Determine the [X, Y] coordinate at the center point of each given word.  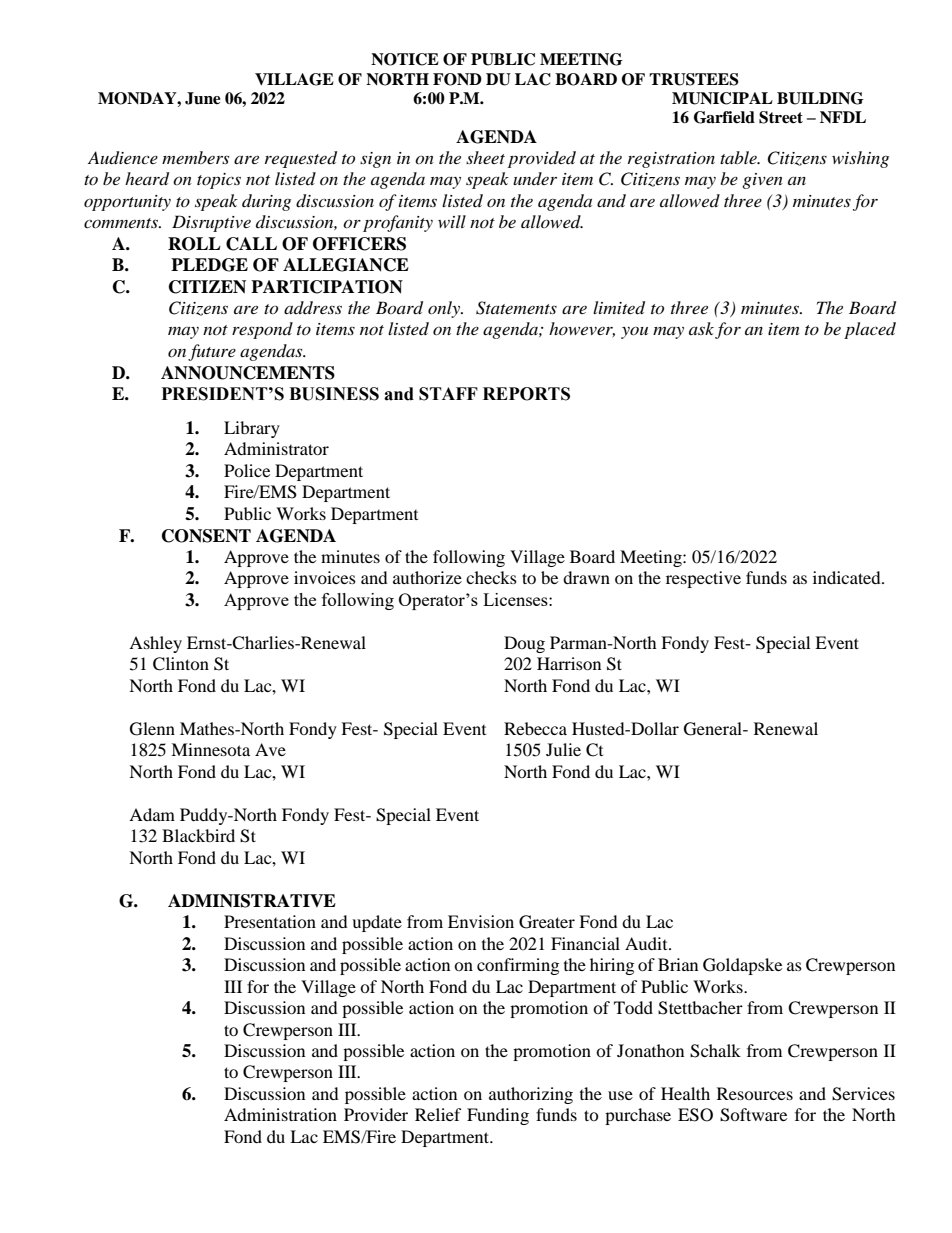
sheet [485, 157]
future [212, 352]
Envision [481, 921]
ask [701, 328]
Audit [647, 943]
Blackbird [198, 835]
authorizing [531, 1095]
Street [781, 117]
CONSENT [206, 536]
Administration [280, 1114]
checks [491, 577]
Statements [516, 308]
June [203, 98]
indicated [848, 577]
